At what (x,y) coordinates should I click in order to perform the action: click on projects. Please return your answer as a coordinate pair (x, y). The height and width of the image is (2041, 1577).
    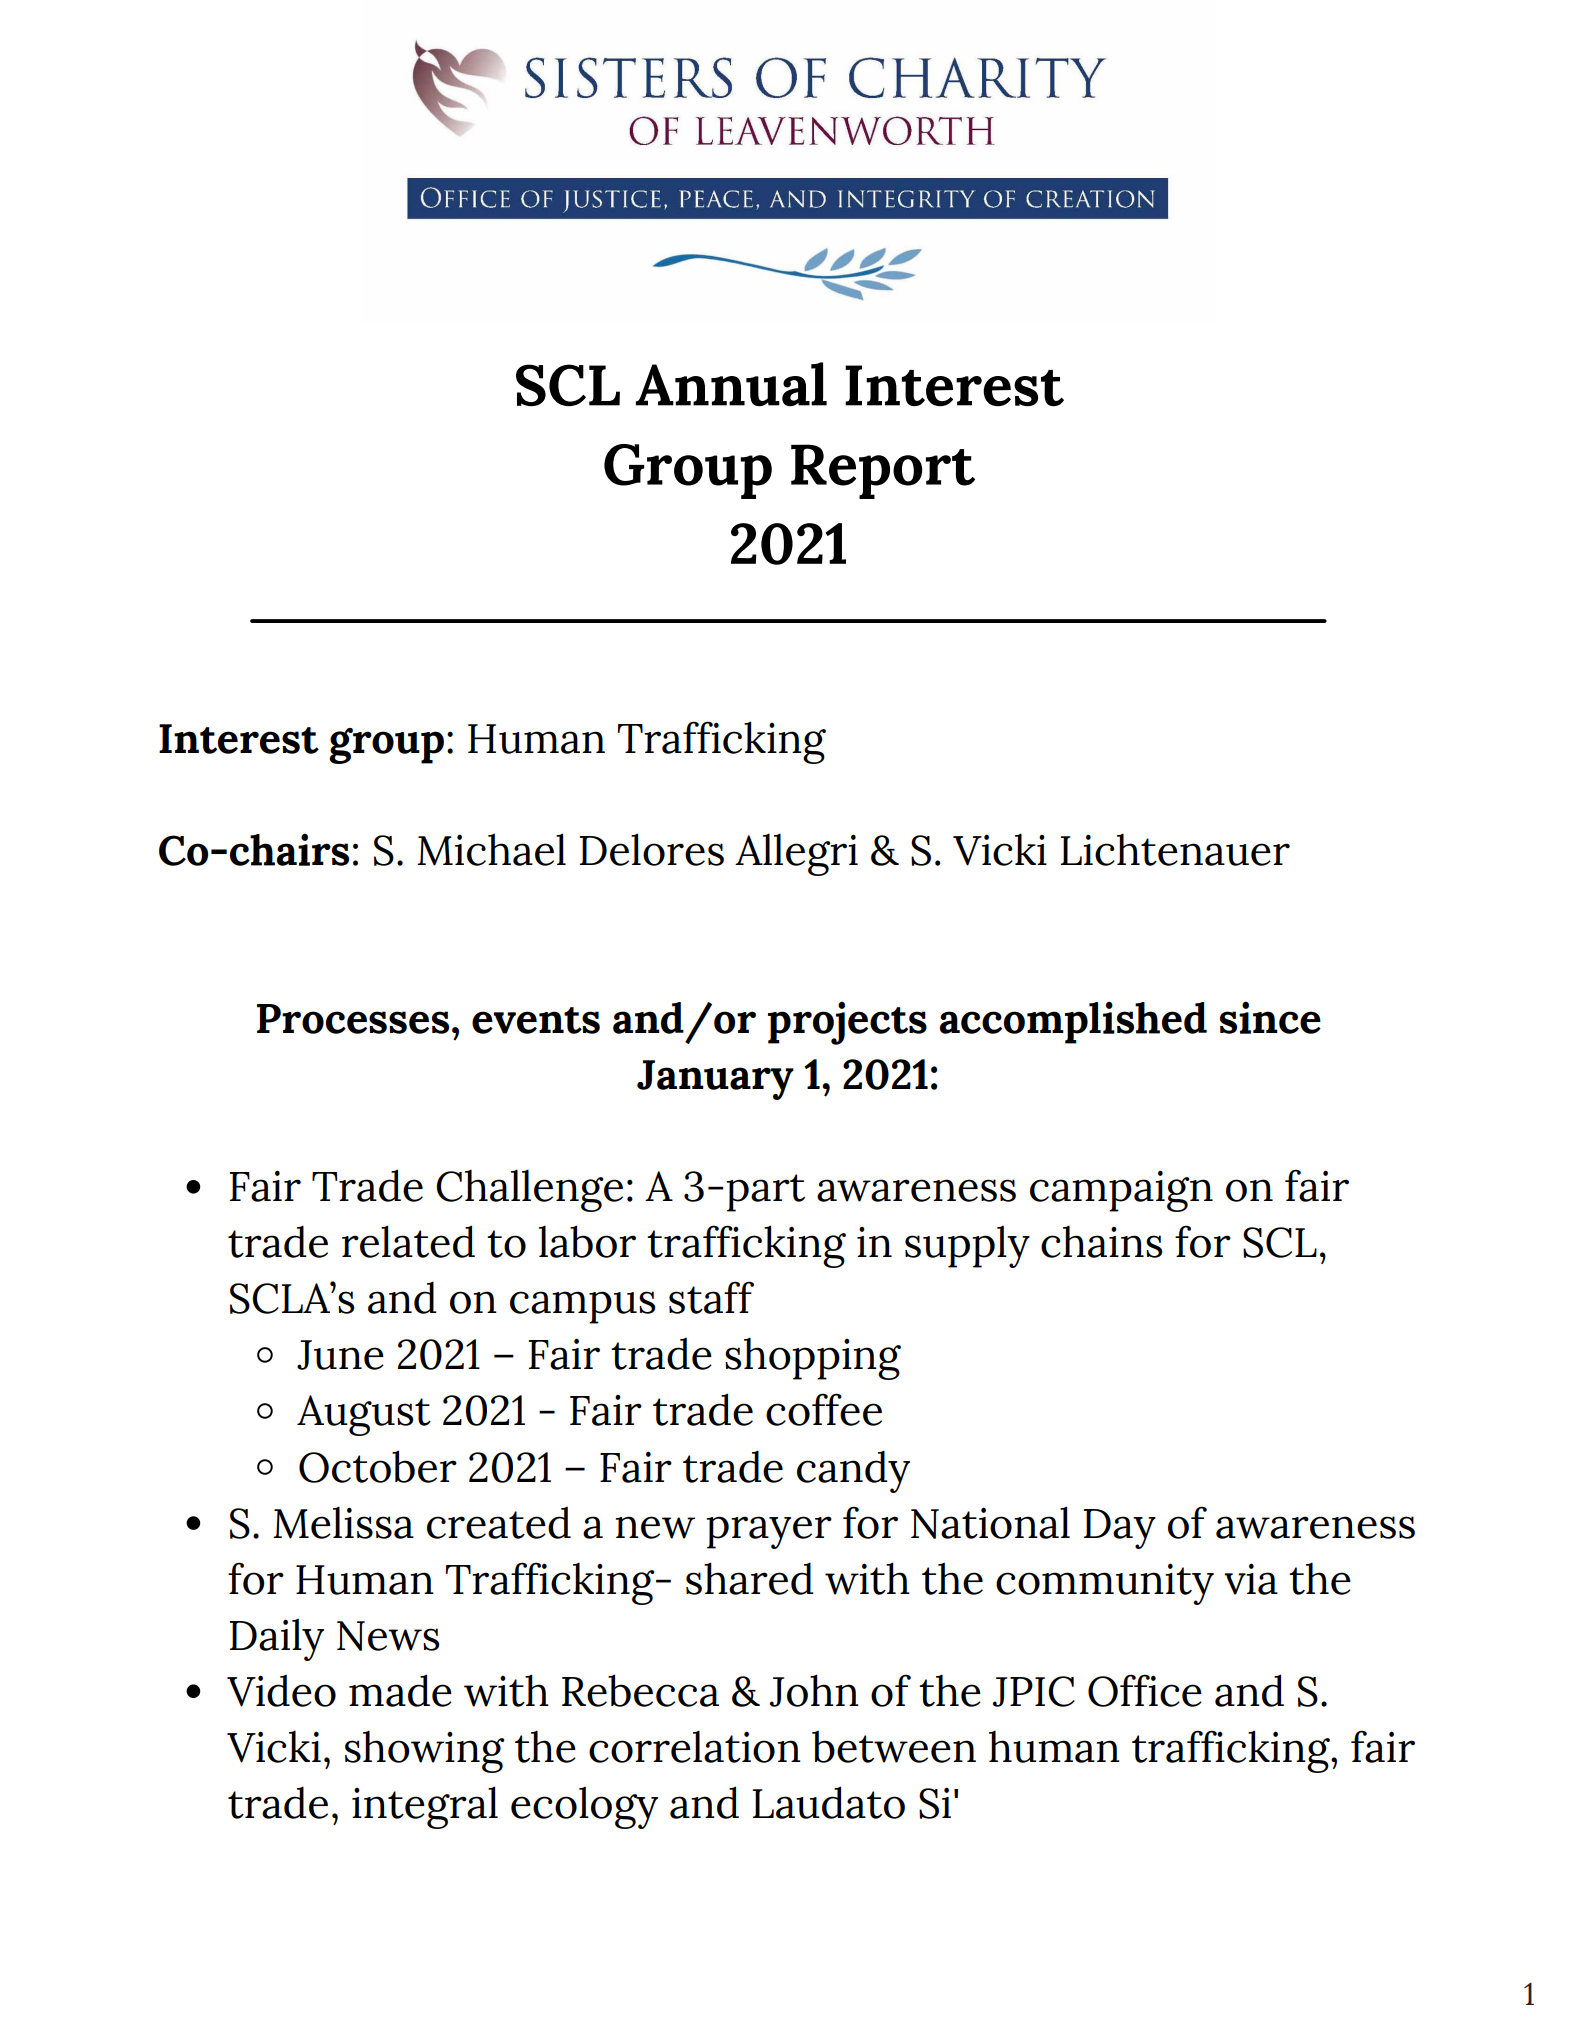
    Looking at the image, I should click on (847, 1023).
